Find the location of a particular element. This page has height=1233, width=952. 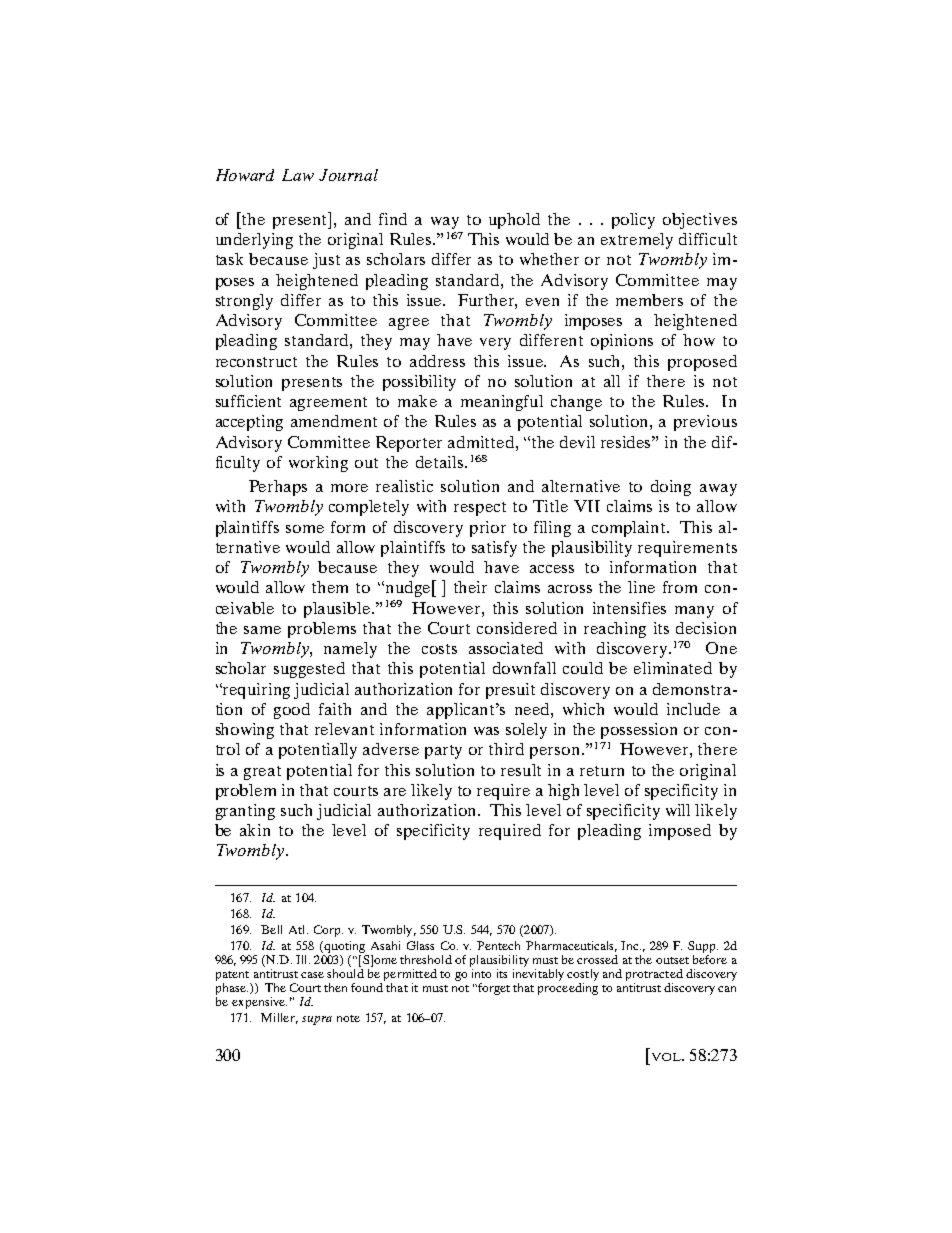

meaningful is located at coordinates (502, 403).
